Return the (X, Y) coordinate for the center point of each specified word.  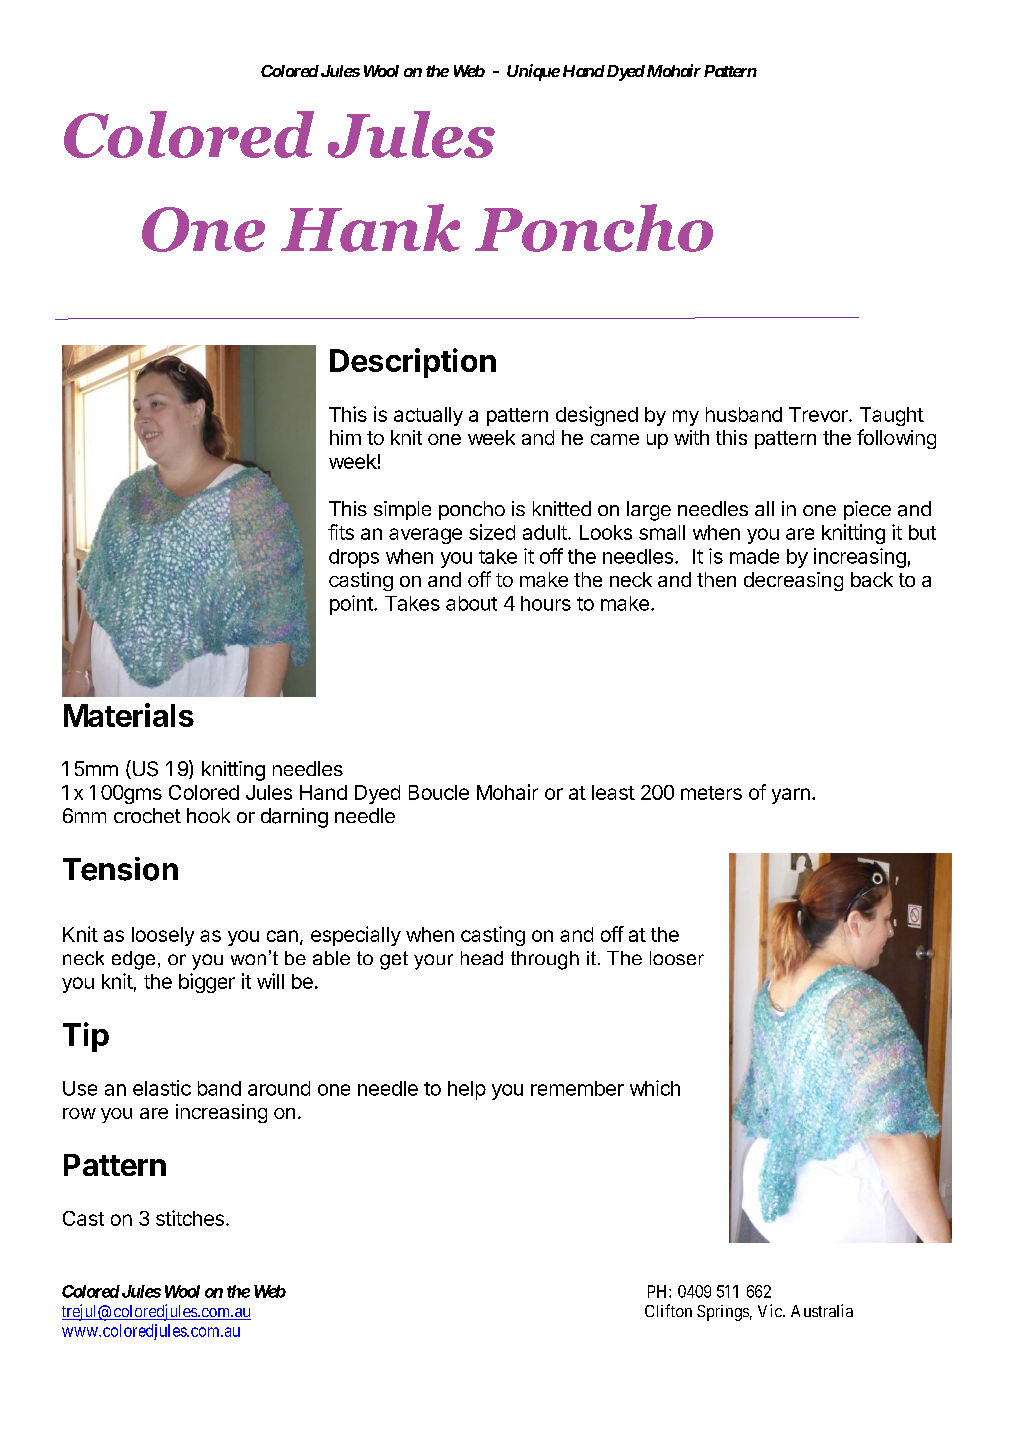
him (345, 437)
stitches (190, 1218)
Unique (533, 72)
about (471, 603)
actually (428, 416)
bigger (207, 983)
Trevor (819, 414)
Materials (129, 715)
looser (677, 958)
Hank (370, 228)
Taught (892, 416)
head (482, 958)
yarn (791, 796)
